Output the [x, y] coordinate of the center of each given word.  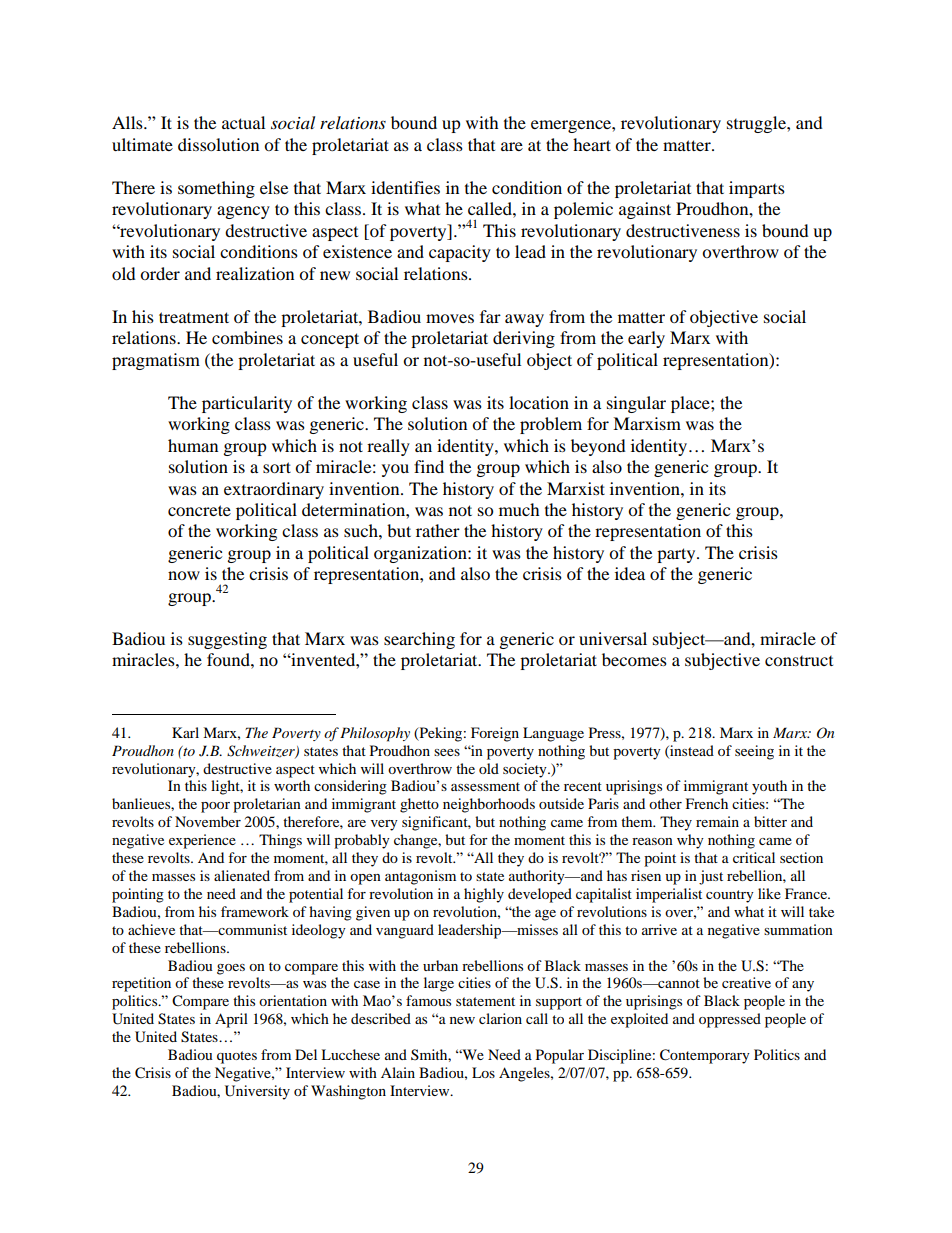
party [677, 555]
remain [717, 821]
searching [419, 640]
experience [202, 841]
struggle [757, 124]
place [691, 404]
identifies [405, 187]
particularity [247, 404]
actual [243, 122]
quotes [237, 1057]
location [539, 402]
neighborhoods [489, 805]
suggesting [227, 640]
